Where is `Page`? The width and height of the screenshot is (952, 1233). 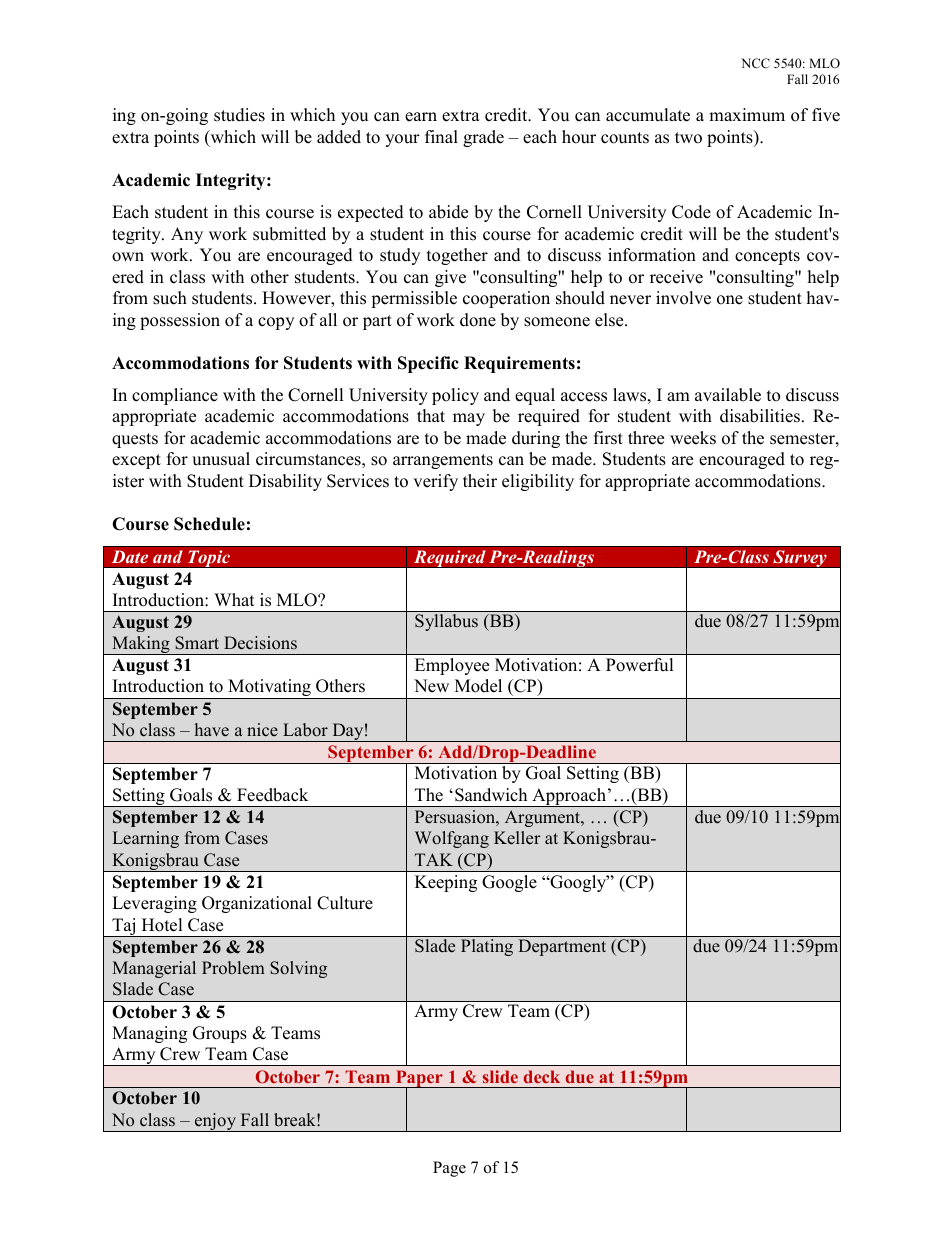 Page is located at coordinates (449, 1169).
